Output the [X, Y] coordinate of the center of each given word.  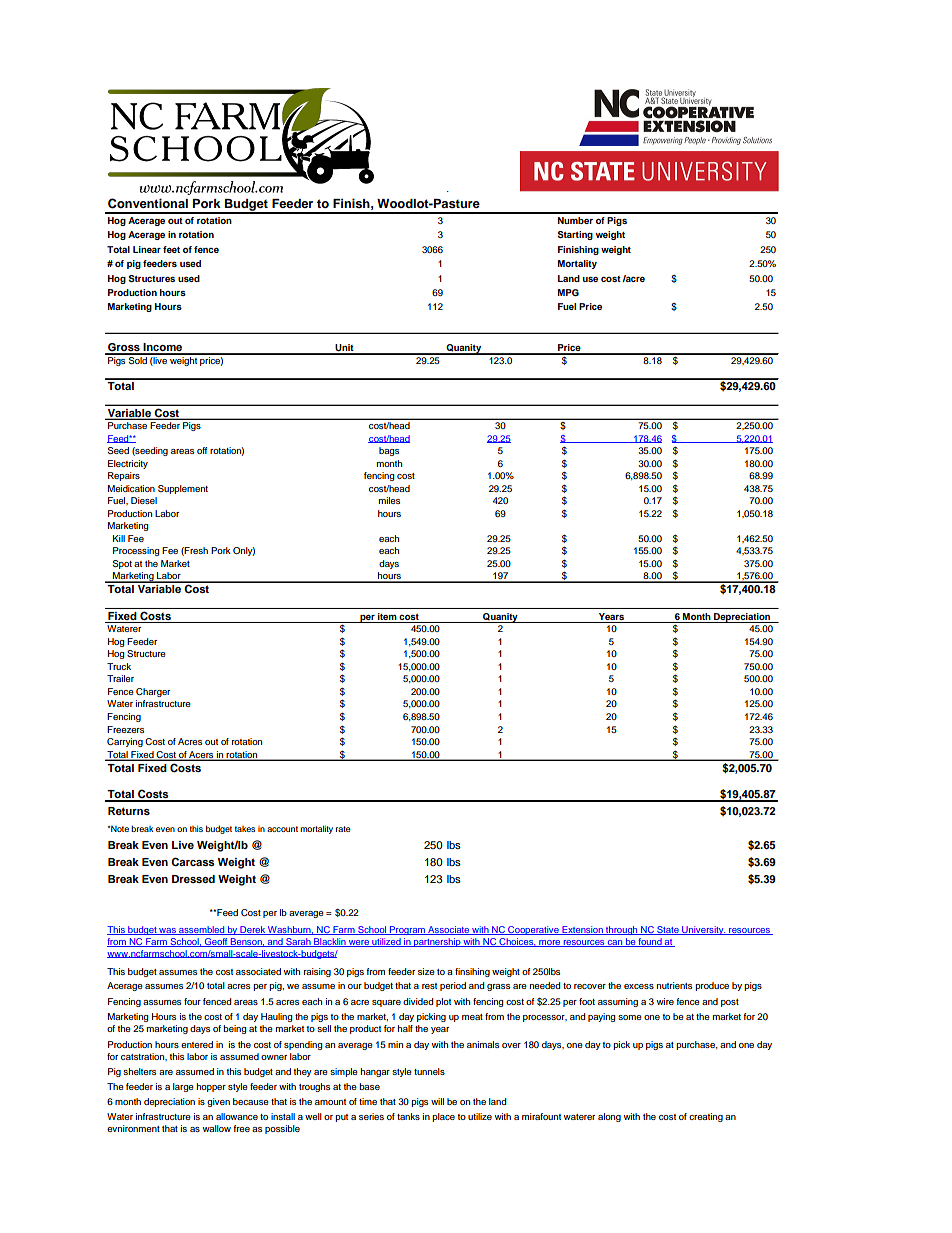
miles [389, 500]
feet [171, 249]
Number [575, 220]
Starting [575, 235]
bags [389, 451]
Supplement [183, 489]
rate [343, 829]
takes [245, 829]
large [183, 1087]
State [668, 930]
